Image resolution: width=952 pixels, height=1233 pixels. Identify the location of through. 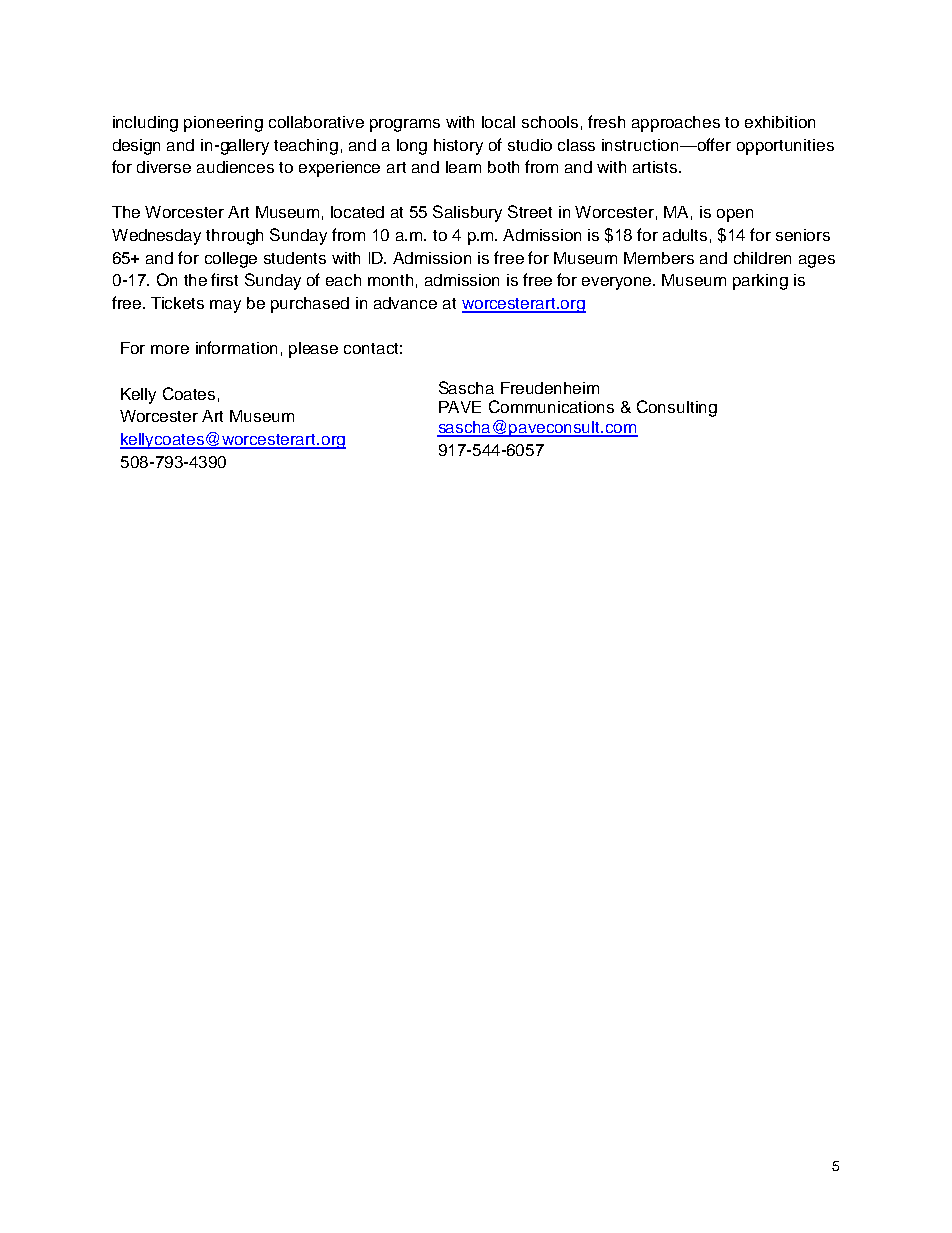
(234, 237).
